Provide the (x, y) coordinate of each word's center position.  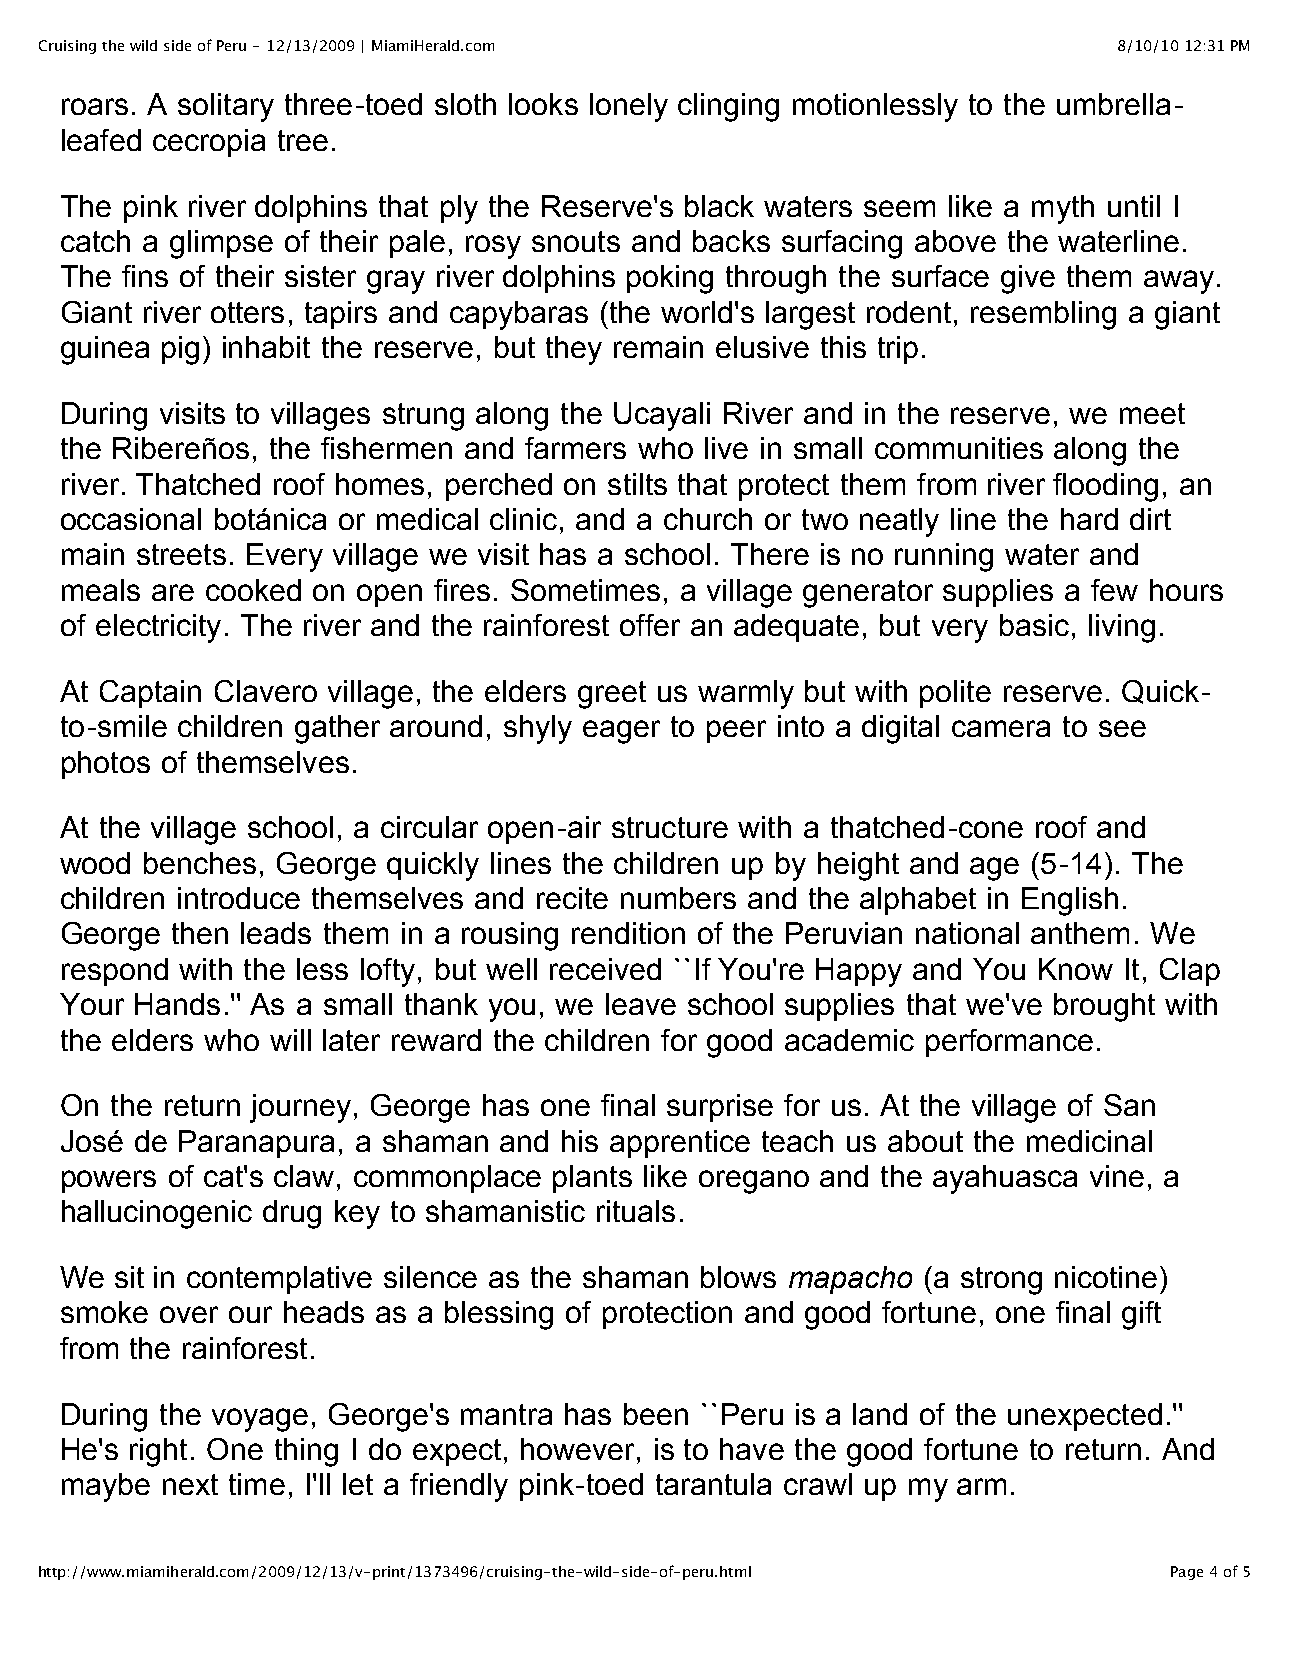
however (577, 1449)
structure (670, 827)
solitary (226, 107)
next (190, 1484)
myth (1063, 209)
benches (200, 863)
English (1070, 901)
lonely (629, 107)
